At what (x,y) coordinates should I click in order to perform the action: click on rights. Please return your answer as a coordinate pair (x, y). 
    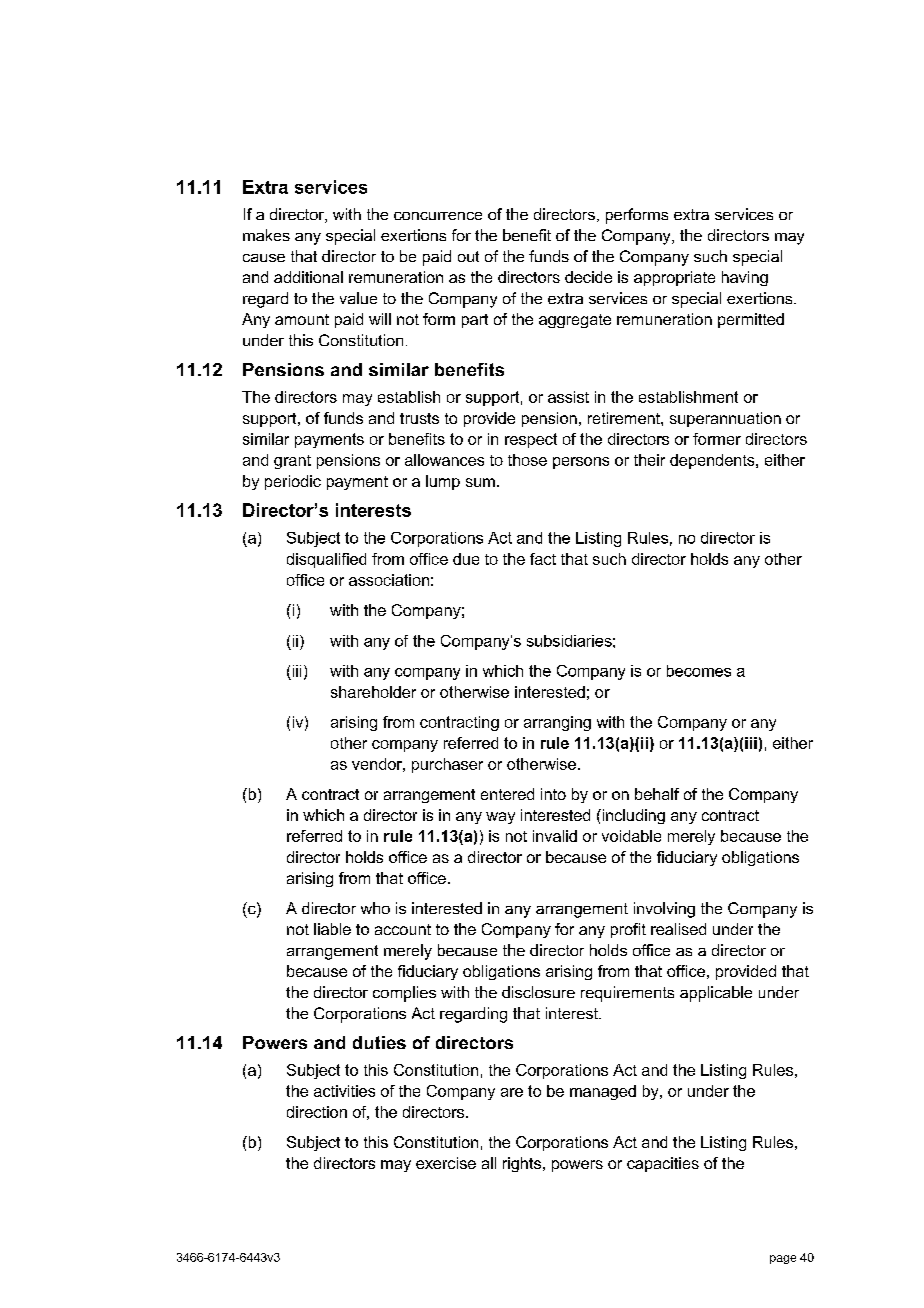
    Looking at the image, I should click on (522, 1164).
